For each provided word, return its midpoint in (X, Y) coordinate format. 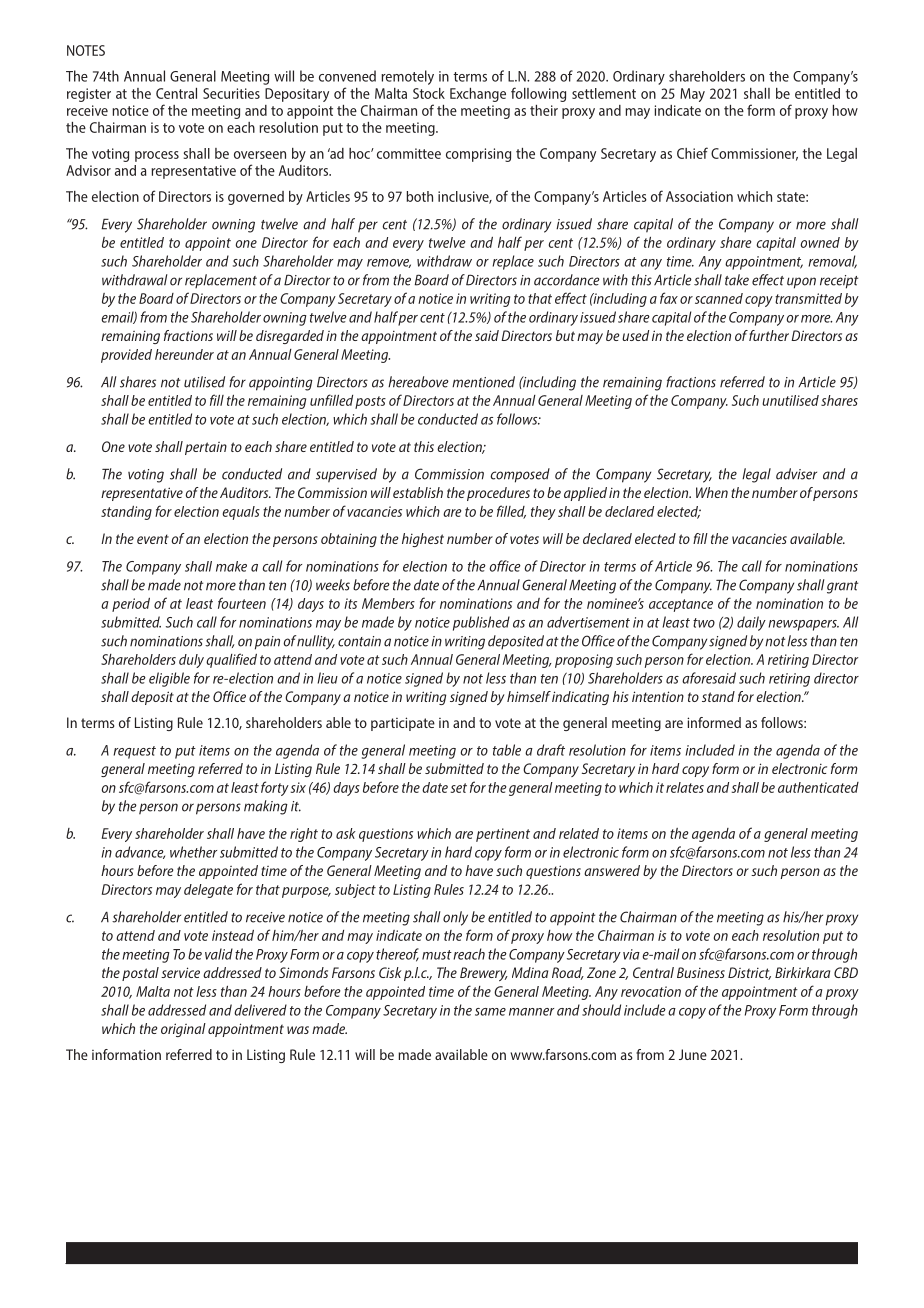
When (712, 492)
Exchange (478, 95)
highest (423, 540)
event (153, 539)
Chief (692, 153)
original (183, 1030)
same (490, 1012)
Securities (231, 93)
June (693, 1054)
